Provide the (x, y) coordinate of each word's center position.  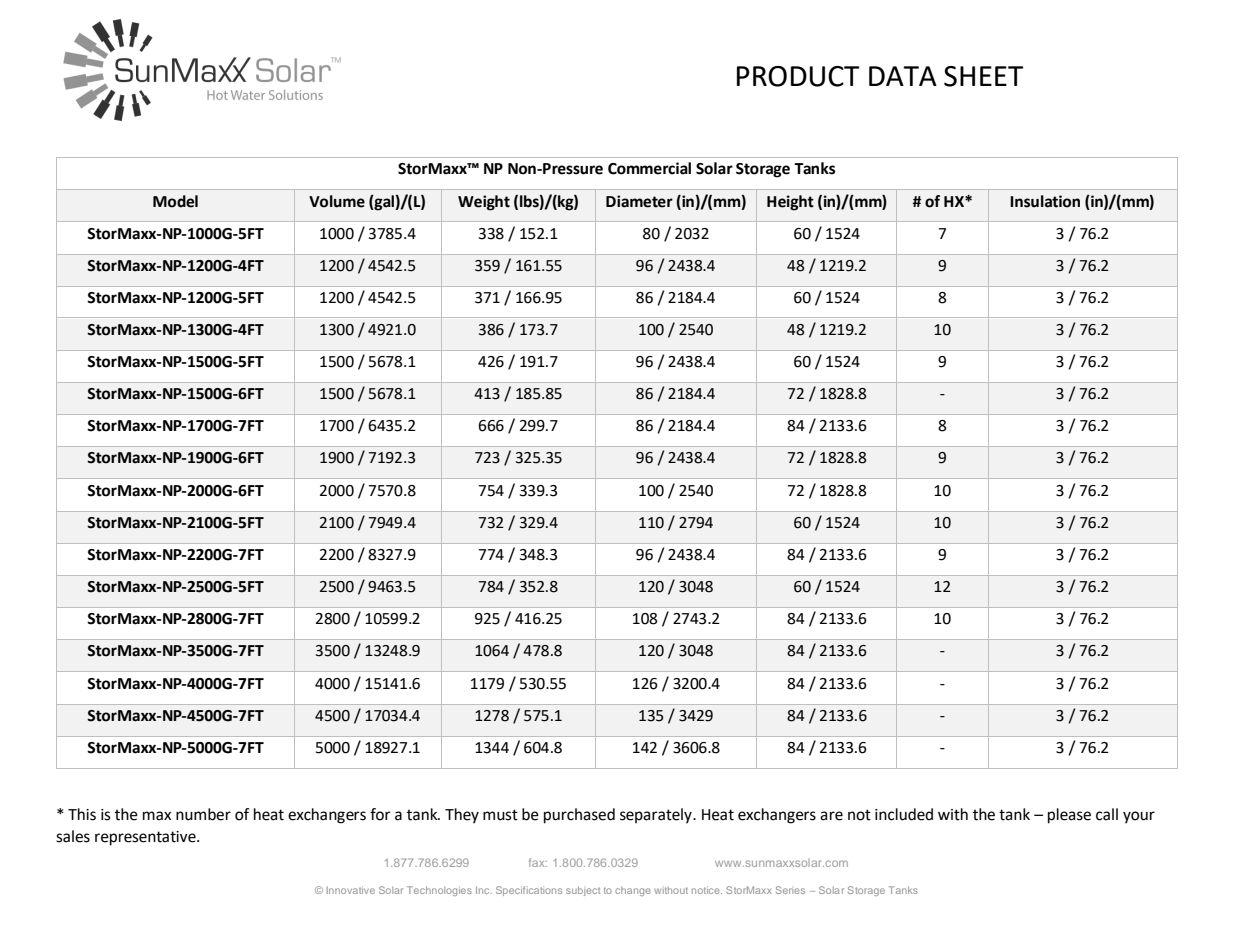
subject (583, 891)
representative (146, 838)
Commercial (649, 168)
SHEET (983, 76)
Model (175, 201)
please (1069, 816)
